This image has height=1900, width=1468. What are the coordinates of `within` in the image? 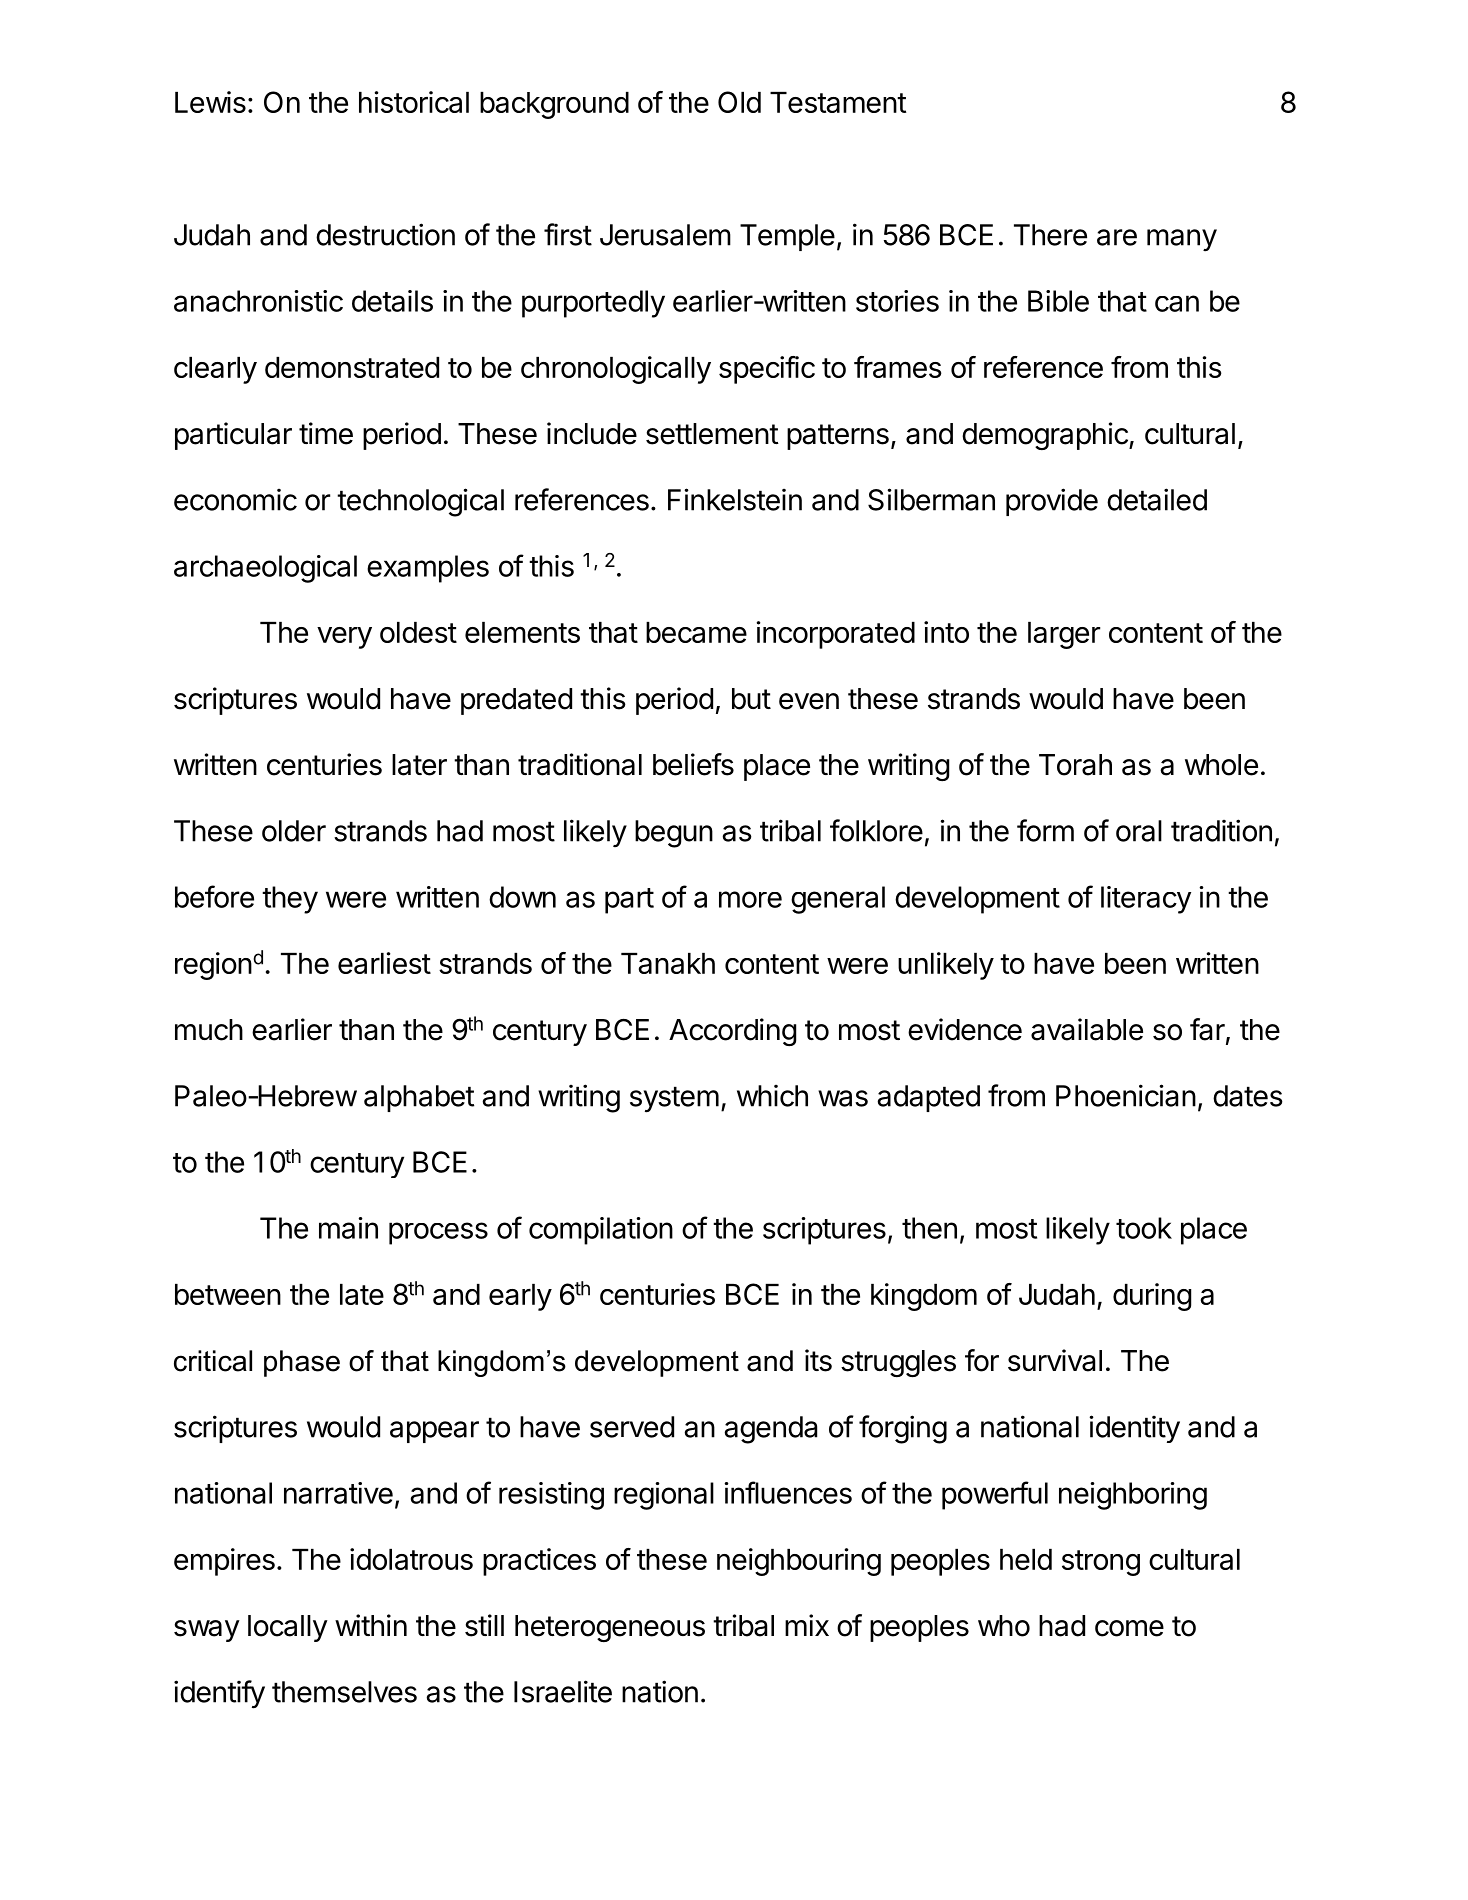 It's located at (371, 1625).
